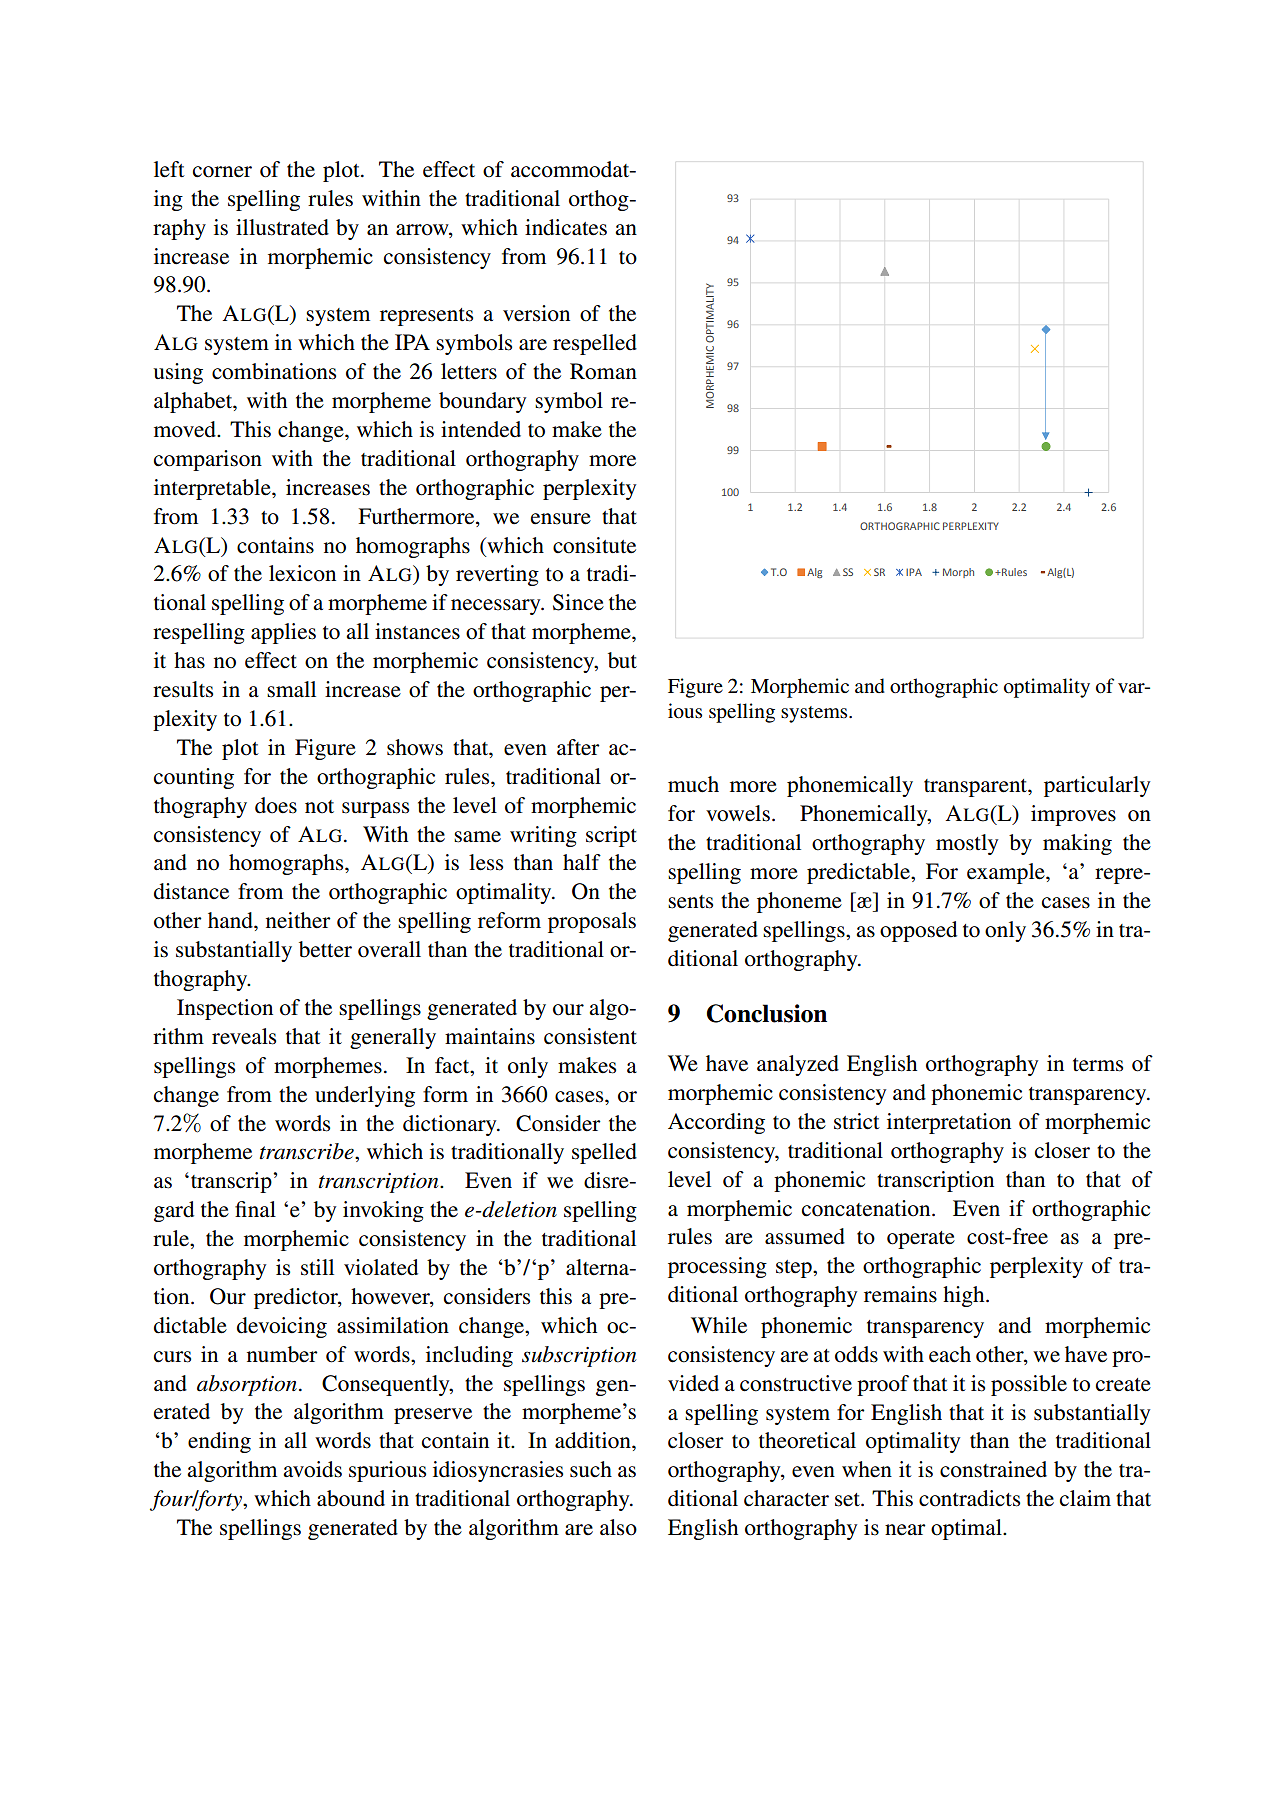 This page has width=1269, height=1795. What do you see at coordinates (590, 1036) in the page?
I see `consistent` at bounding box center [590, 1036].
